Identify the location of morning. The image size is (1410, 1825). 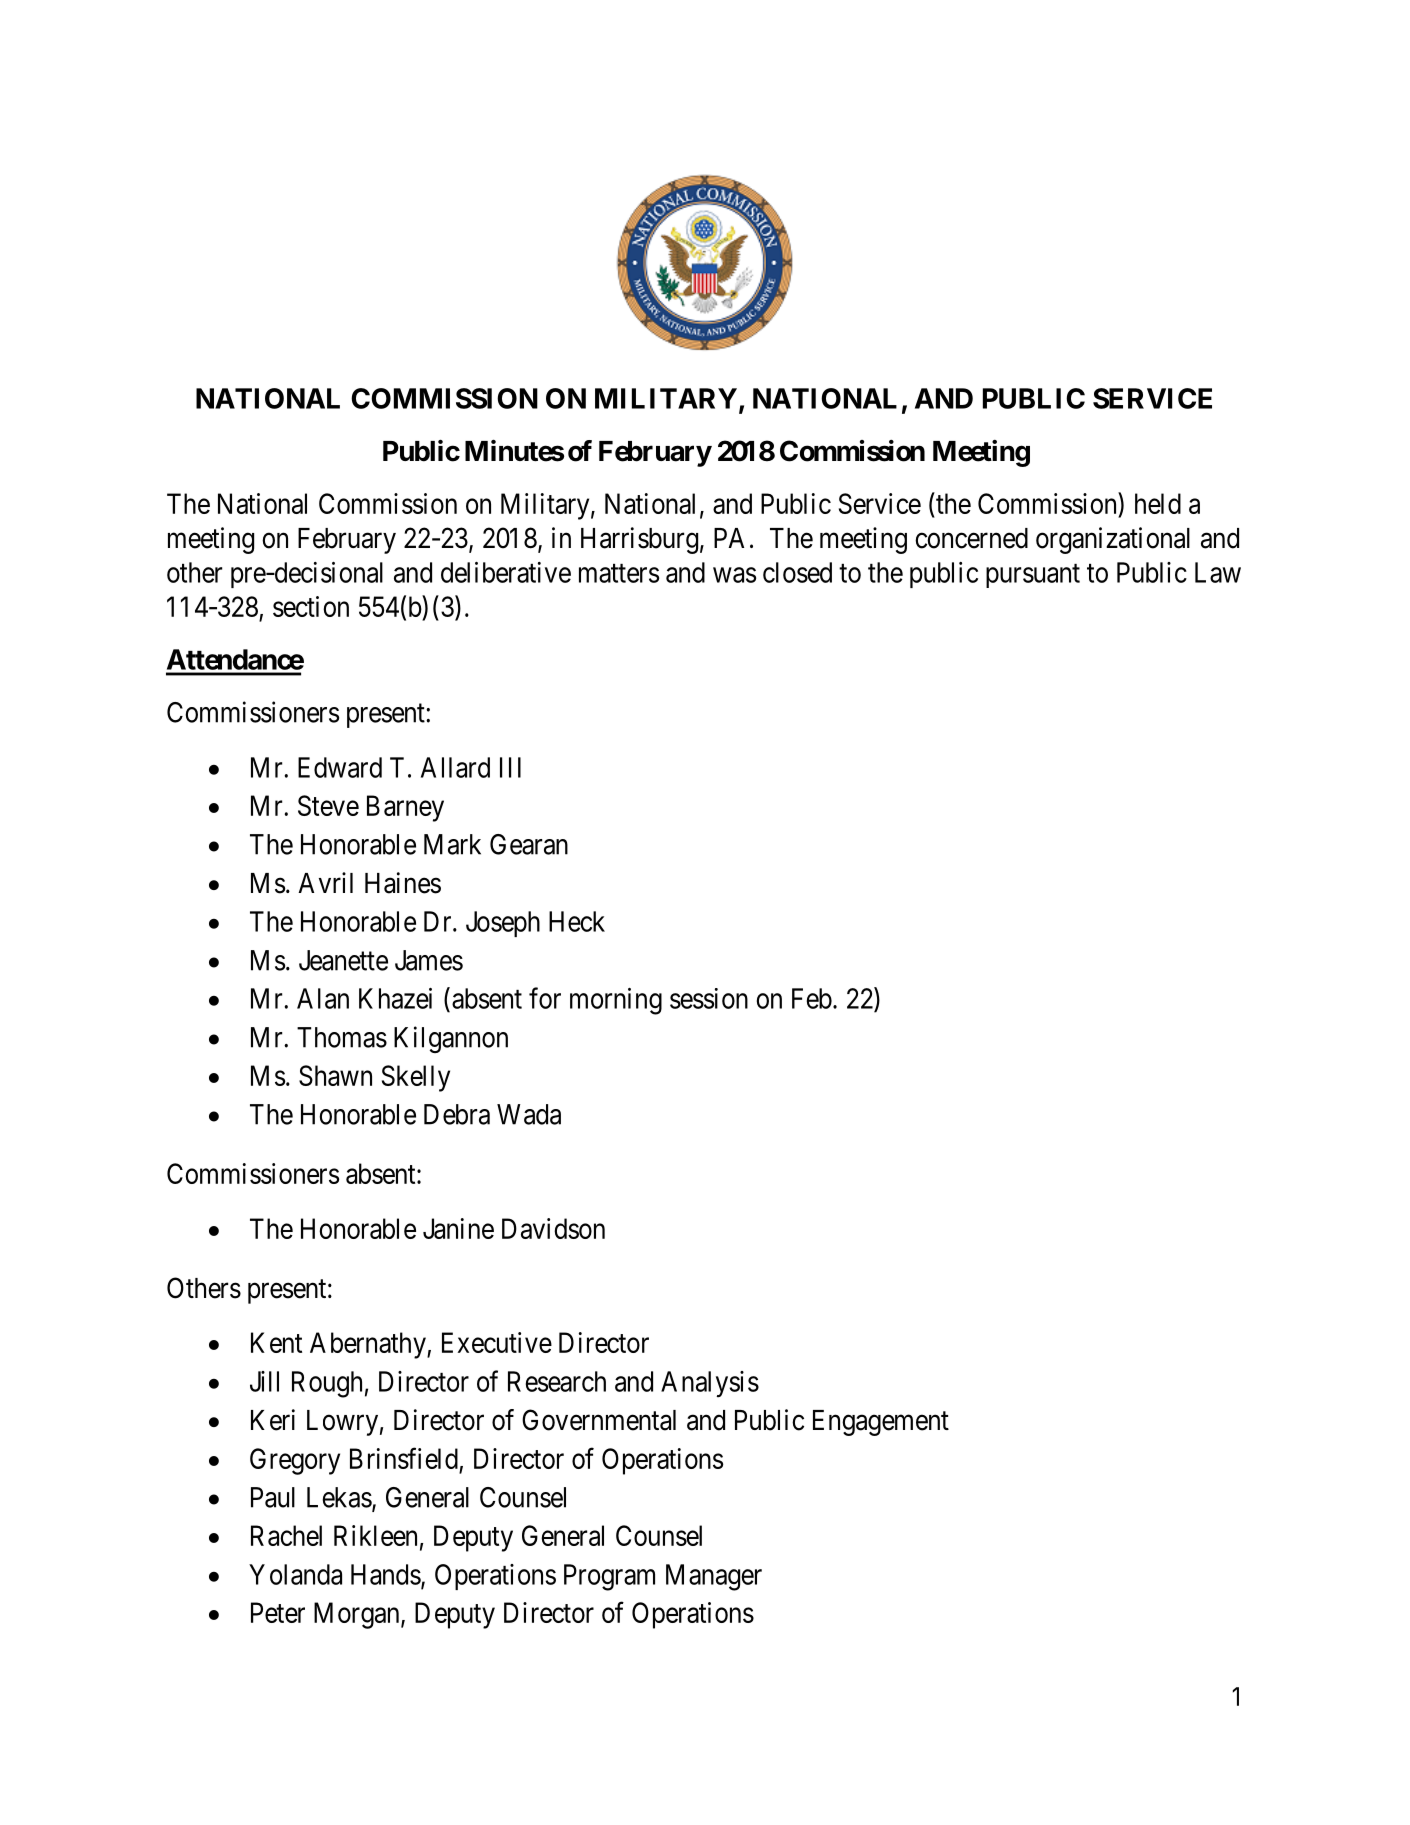
(616, 1001).
